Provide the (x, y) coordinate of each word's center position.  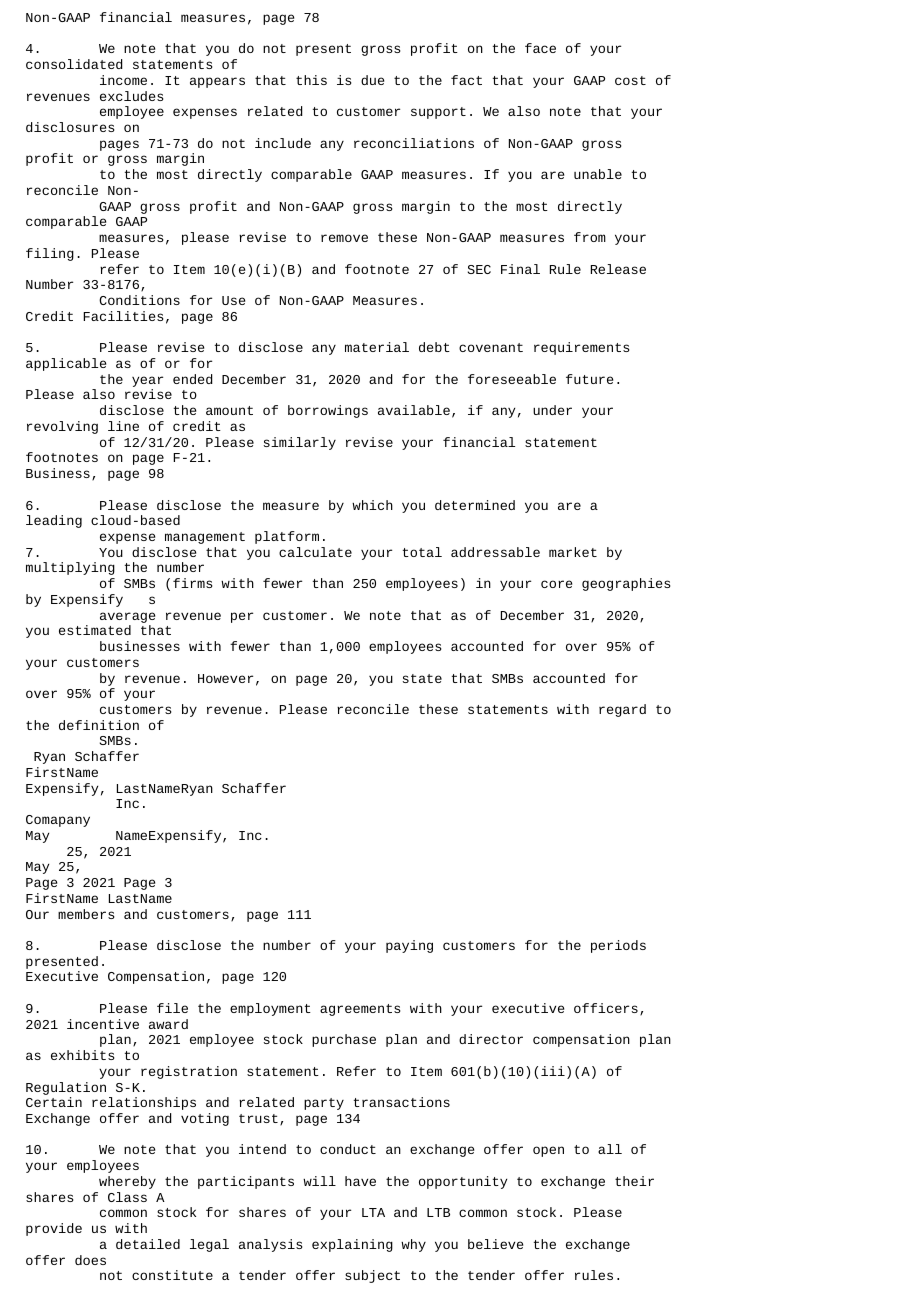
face (540, 48)
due (372, 80)
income (123, 80)
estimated (95, 630)
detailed (148, 1244)
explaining (352, 1245)
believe (495, 1244)
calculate (315, 552)
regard (622, 710)
